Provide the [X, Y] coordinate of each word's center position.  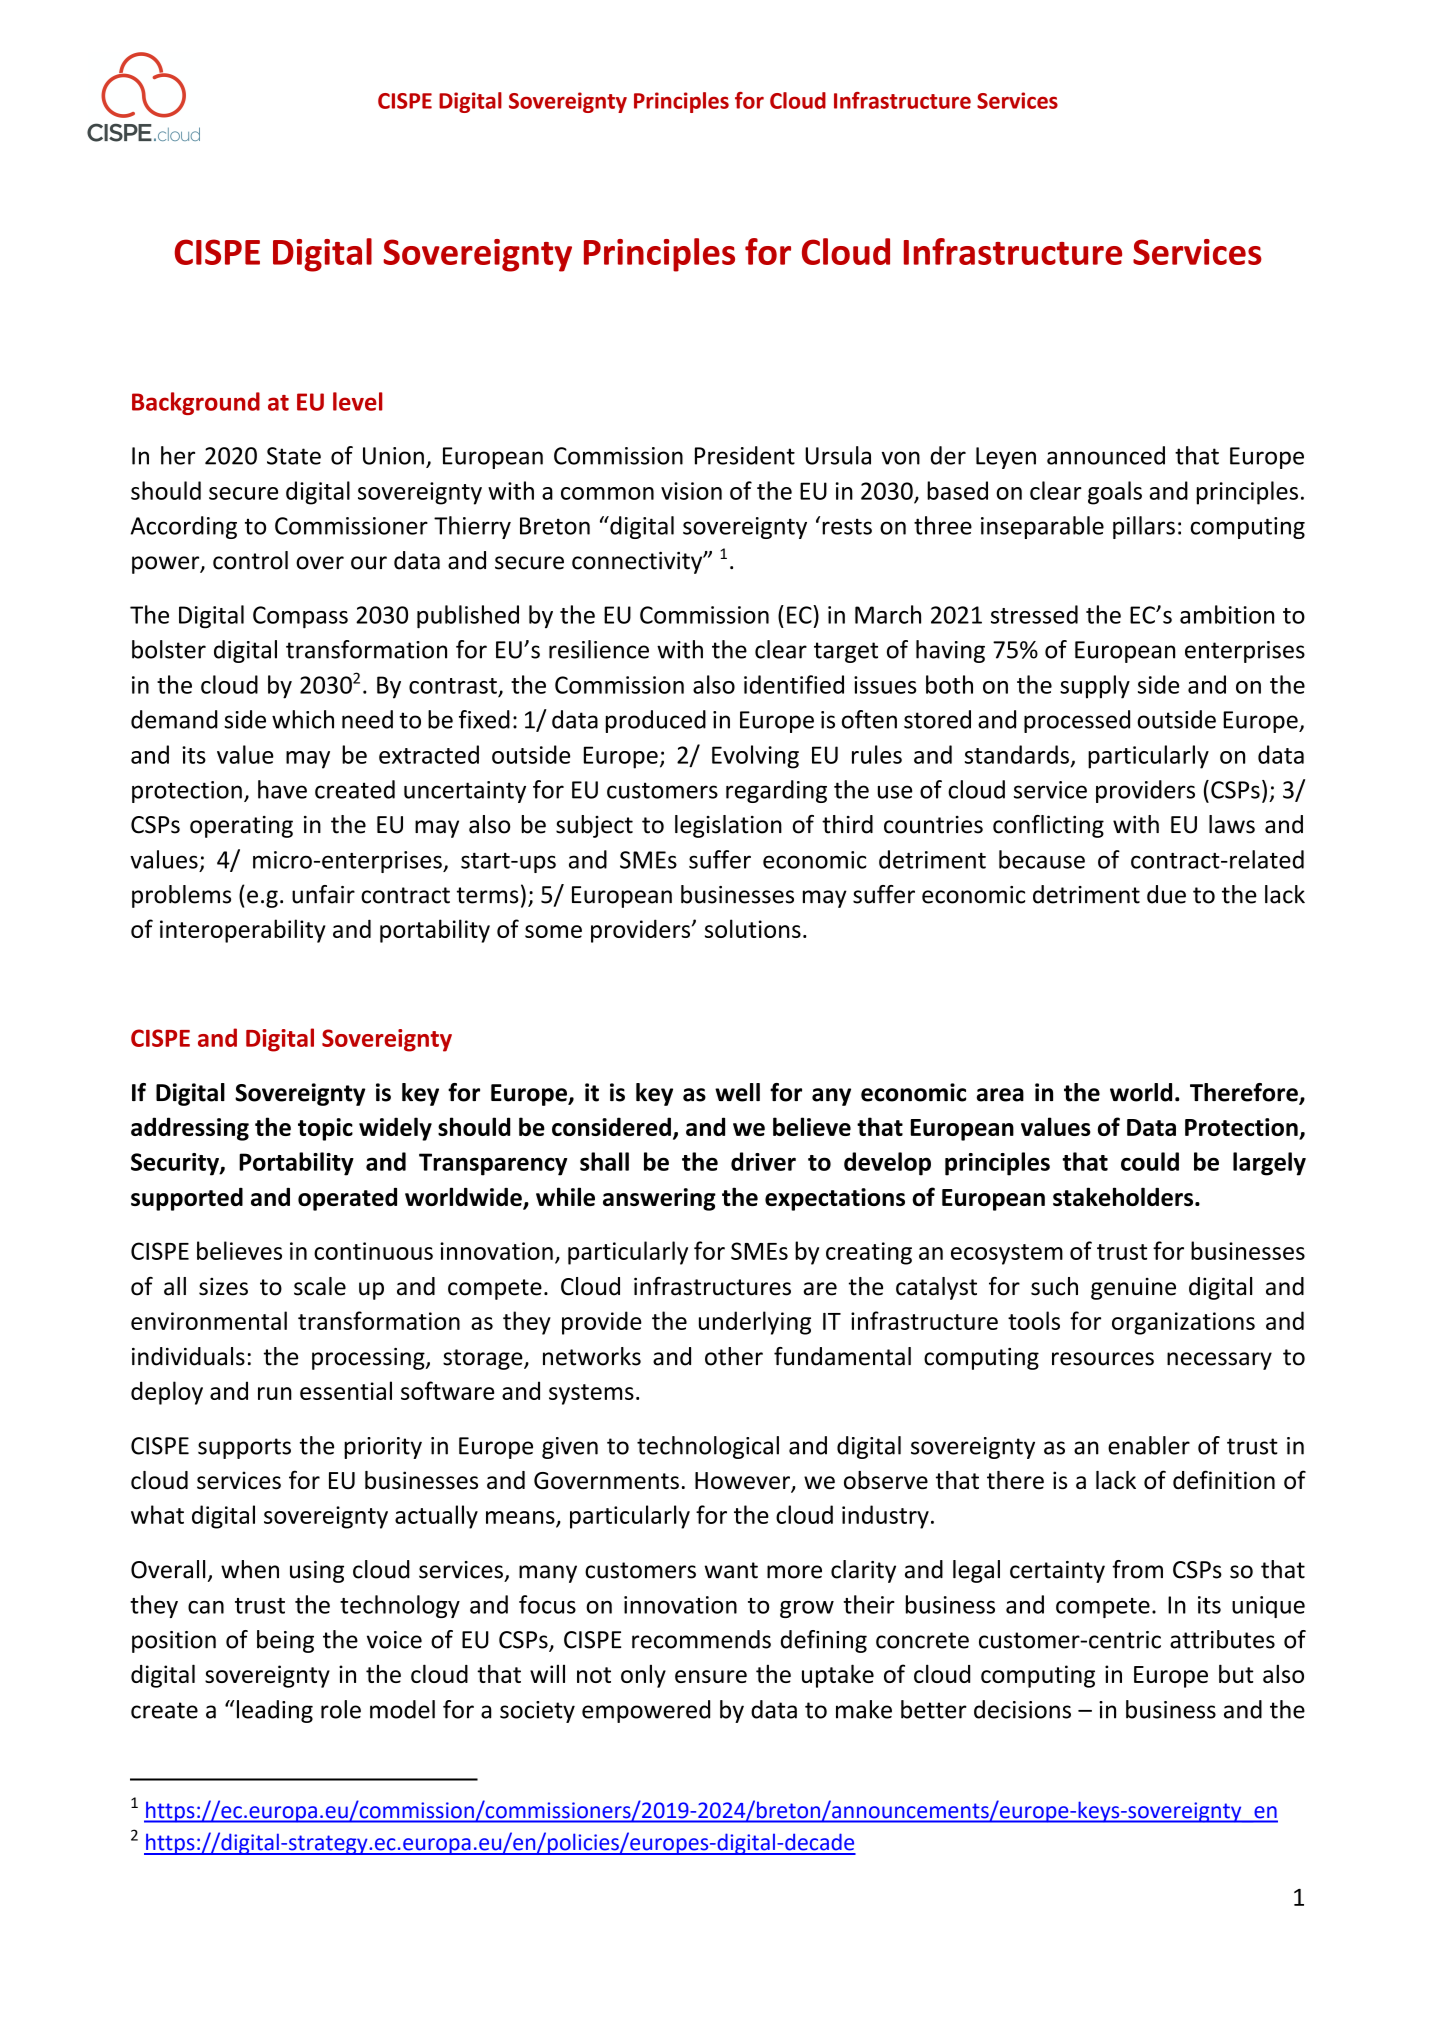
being [285, 1641]
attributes [1222, 1639]
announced [1106, 455]
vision [691, 491]
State [294, 456]
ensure [711, 1676]
